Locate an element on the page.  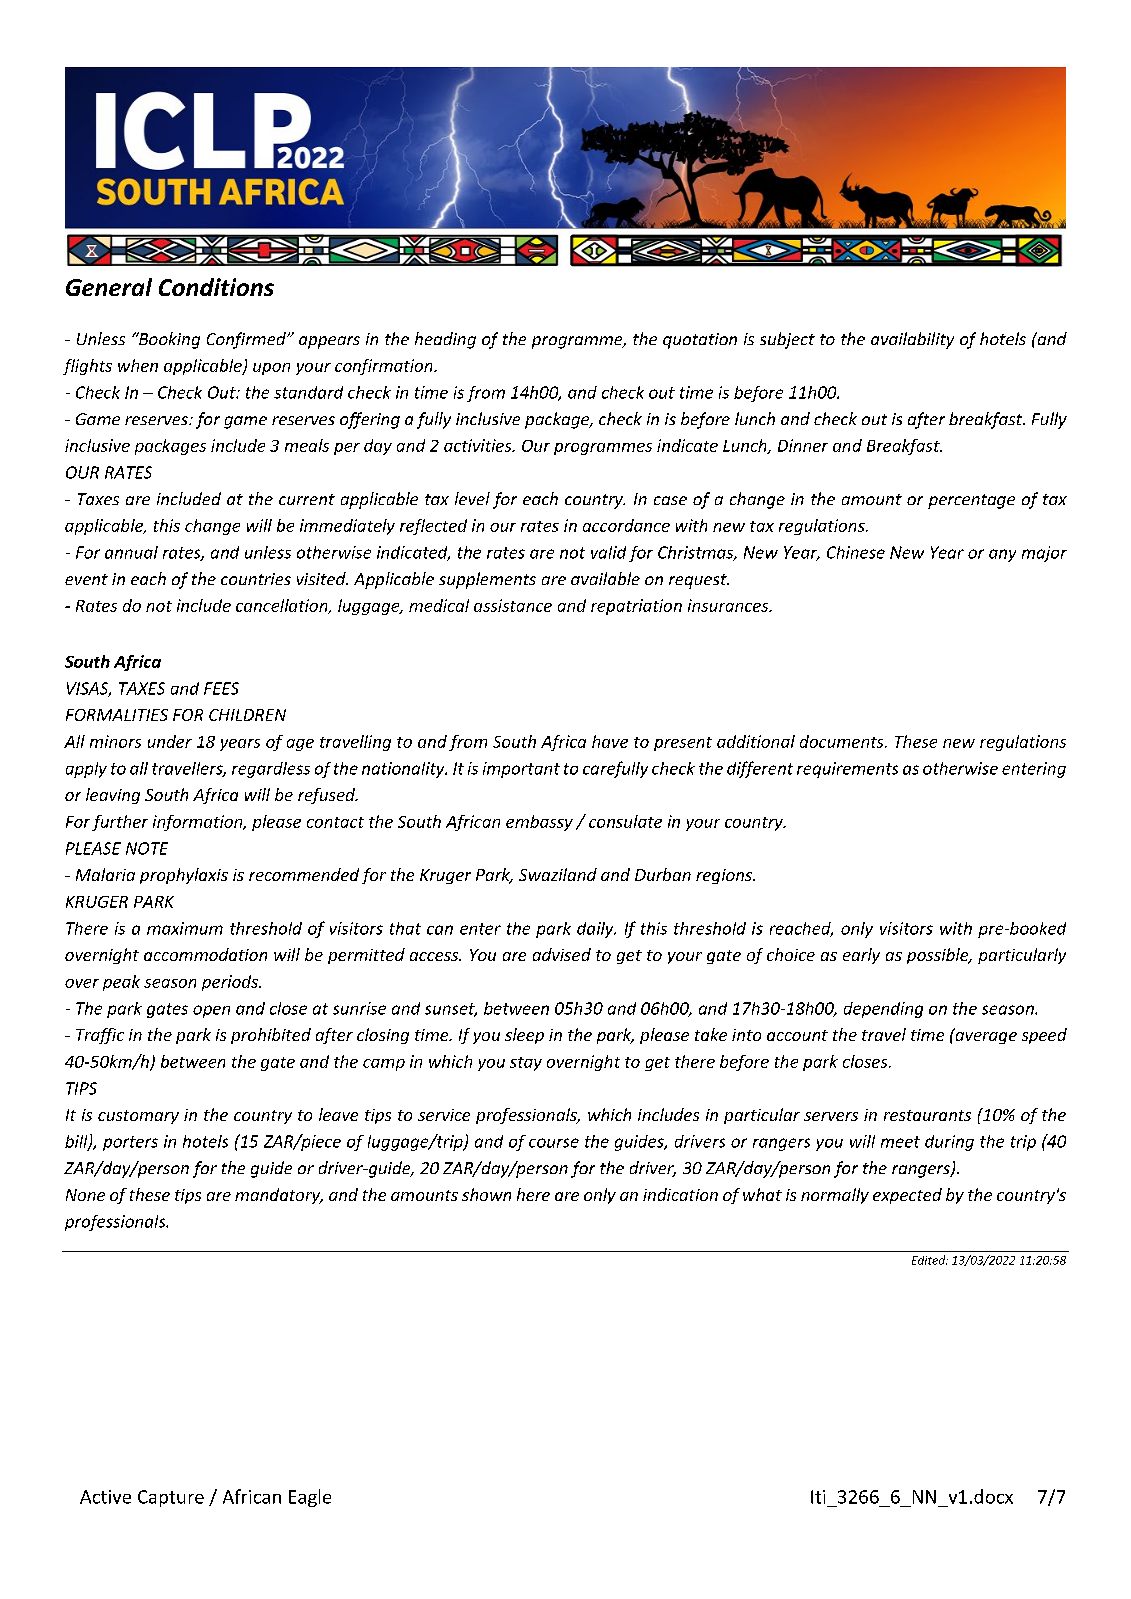
Capture is located at coordinates (171, 1498).
